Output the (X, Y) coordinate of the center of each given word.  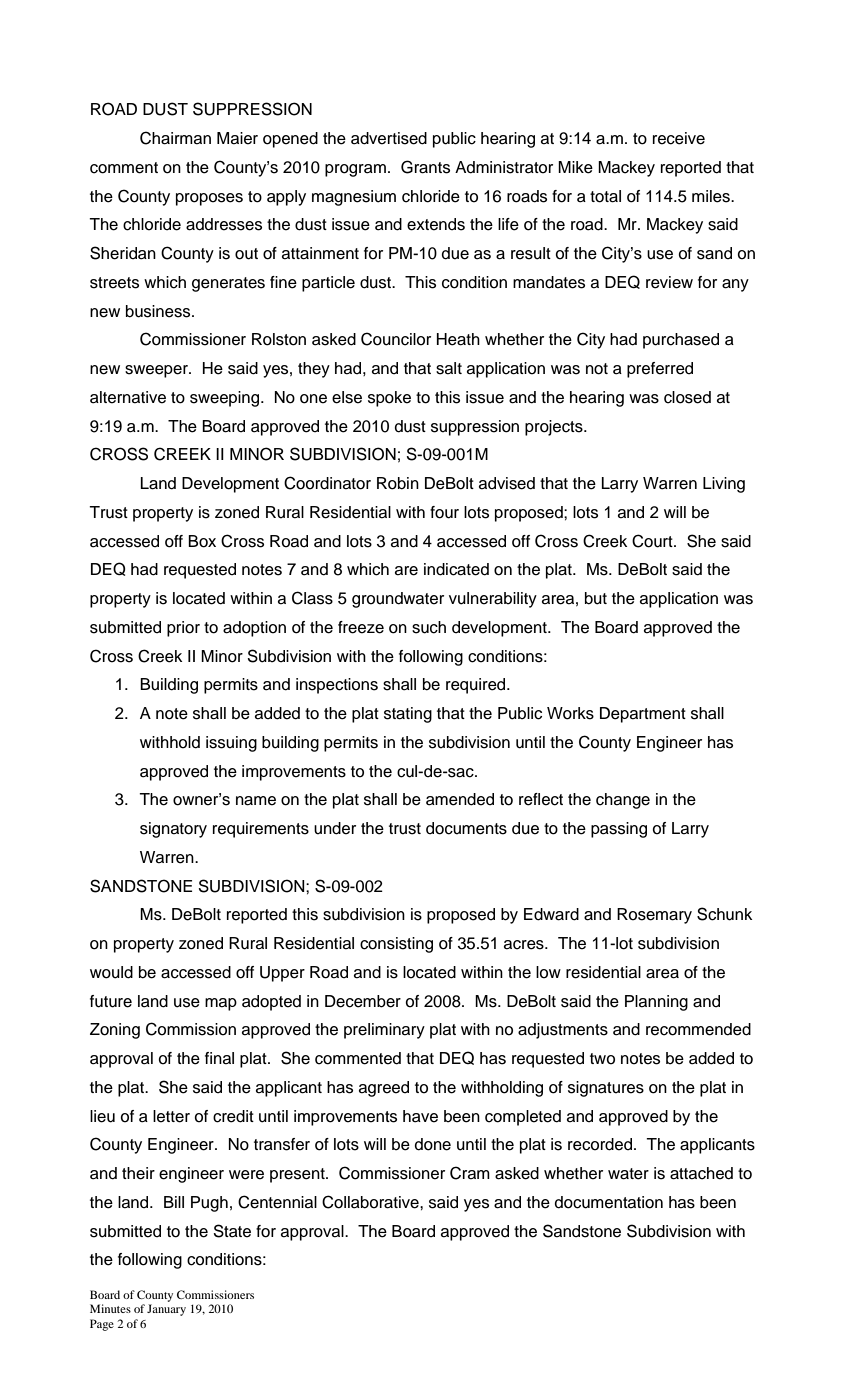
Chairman (175, 138)
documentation (609, 1202)
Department (643, 715)
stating (408, 715)
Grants (425, 167)
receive (679, 138)
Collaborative (371, 1202)
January (166, 1310)
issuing (231, 744)
